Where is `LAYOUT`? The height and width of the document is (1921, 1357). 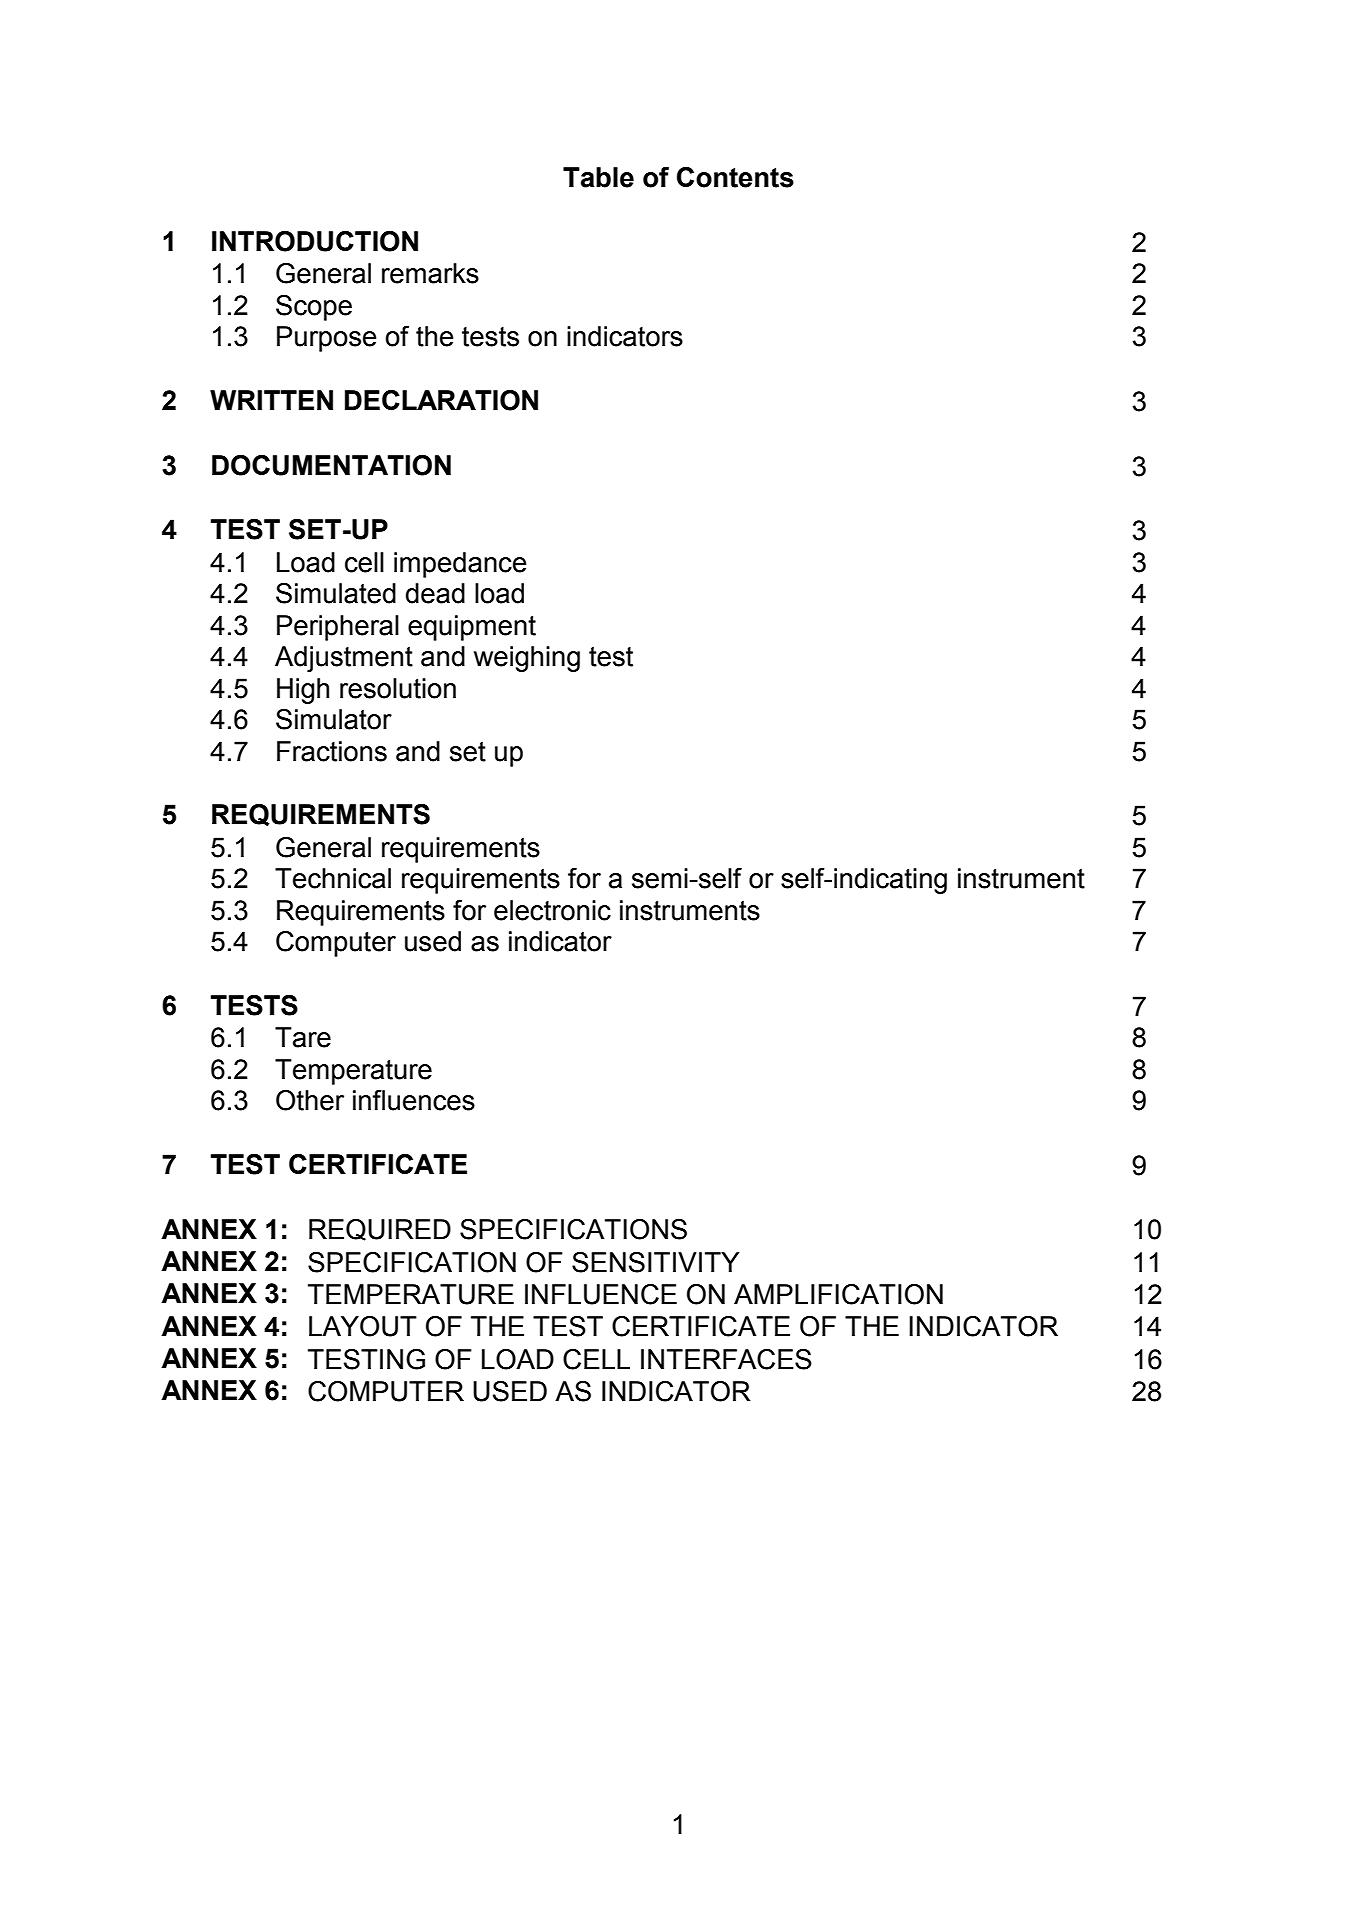
LAYOUT is located at coordinates (363, 1326).
